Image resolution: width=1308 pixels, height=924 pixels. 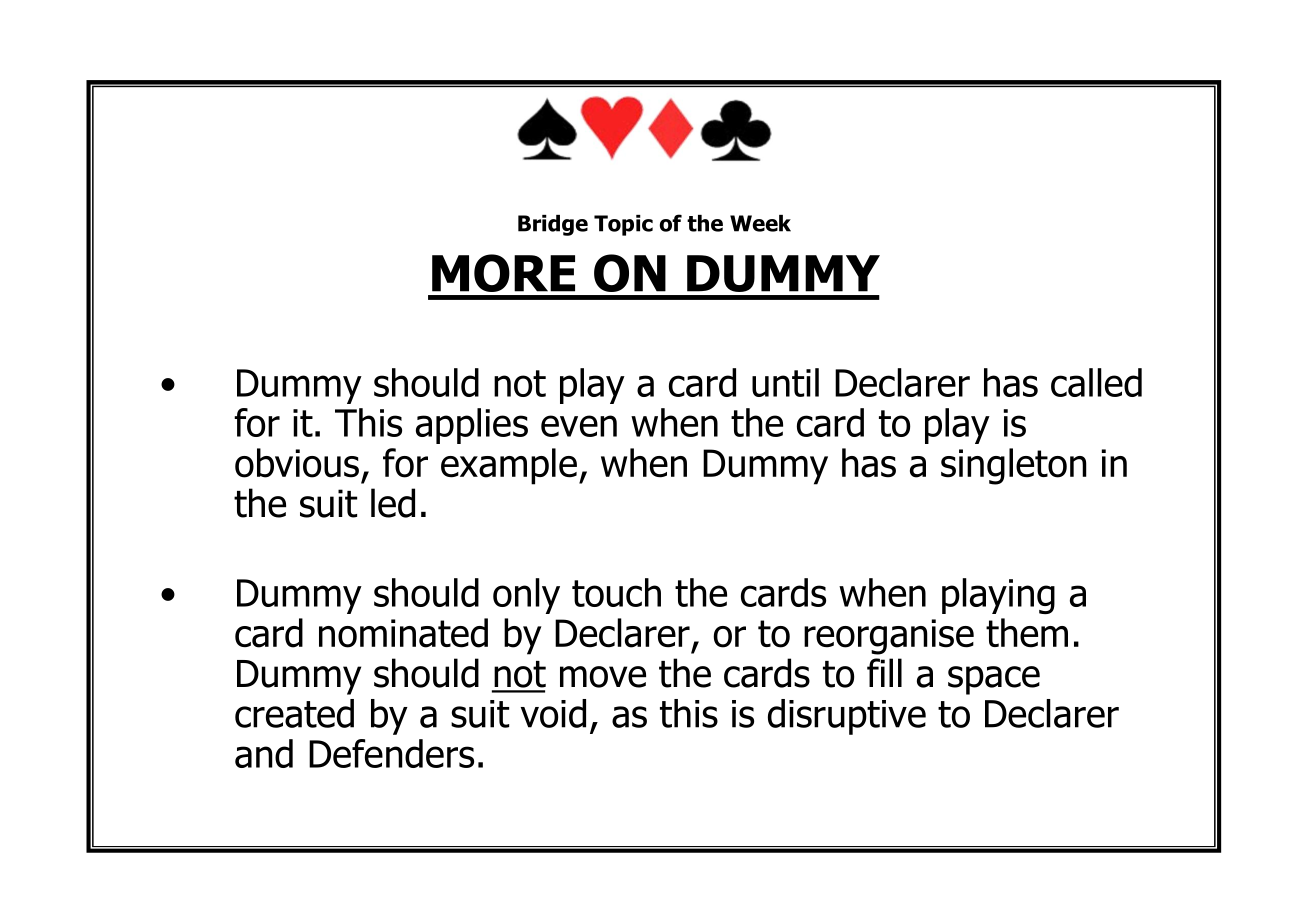 What do you see at coordinates (760, 223) in the document?
I see `Week` at bounding box center [760, 223].
